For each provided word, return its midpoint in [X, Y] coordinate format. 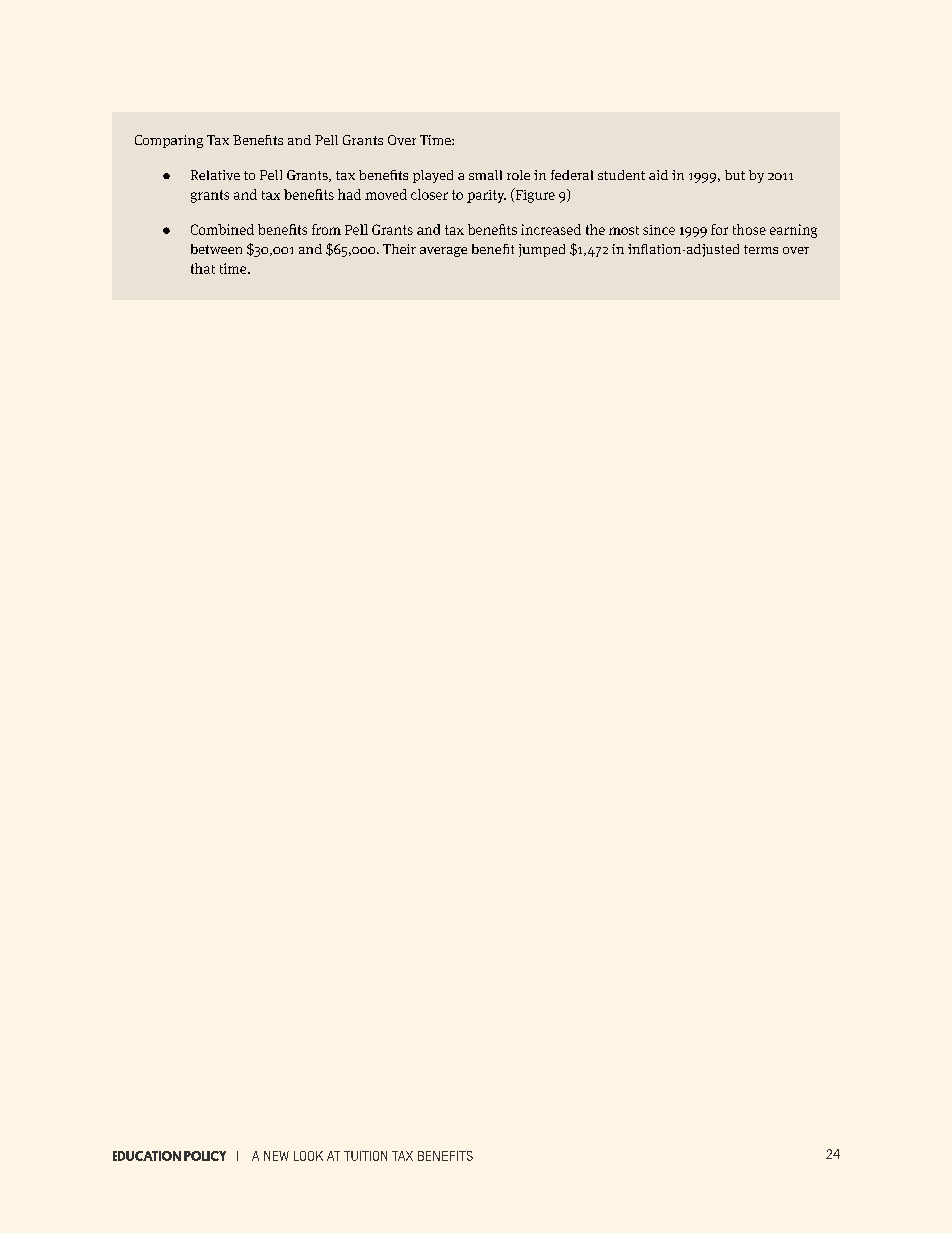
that [203, 268]
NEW [276, 1156]
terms [761, 249]
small [485, 175]
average [443, 252]
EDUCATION [147, 1156]
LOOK [308, 1156]
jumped [542, 250]
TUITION [365, 1156]
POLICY [205, 1156]
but [735, 175]
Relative [215, 175]
